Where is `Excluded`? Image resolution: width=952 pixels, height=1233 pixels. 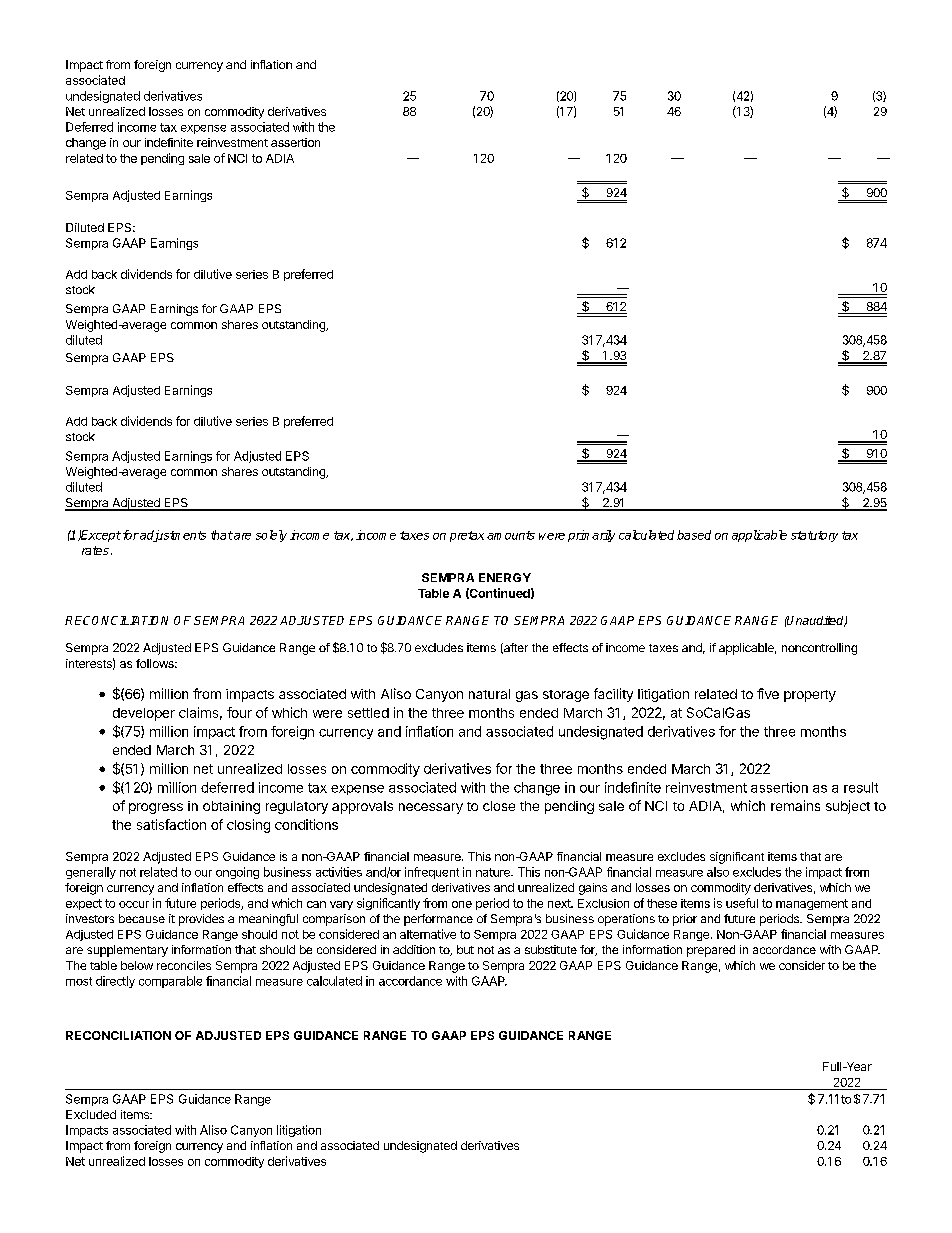 Excluded is located at coordinates (91, 1114).
